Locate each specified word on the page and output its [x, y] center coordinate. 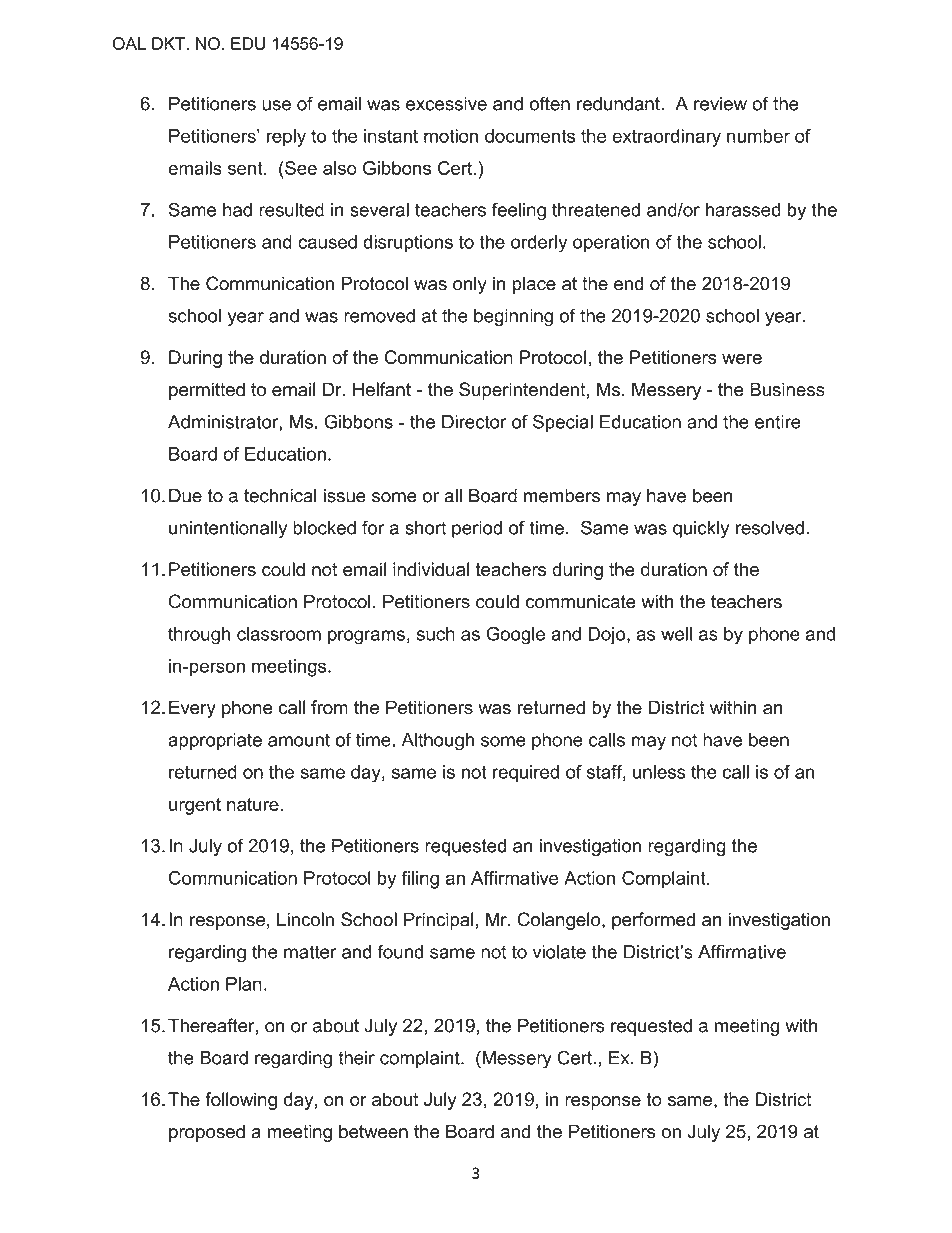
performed [653, 921]
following [241, 1101]
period [477, 529]
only [470, 285]
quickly [701, 529]
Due [185, 495]
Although [437, 742]
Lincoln [305, 919]
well [676, 634]
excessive [446, 104]
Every [192, 709]
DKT [168, 43]
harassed [743, 210]
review [720, 104]
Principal [438, 921]
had [237, 210]
